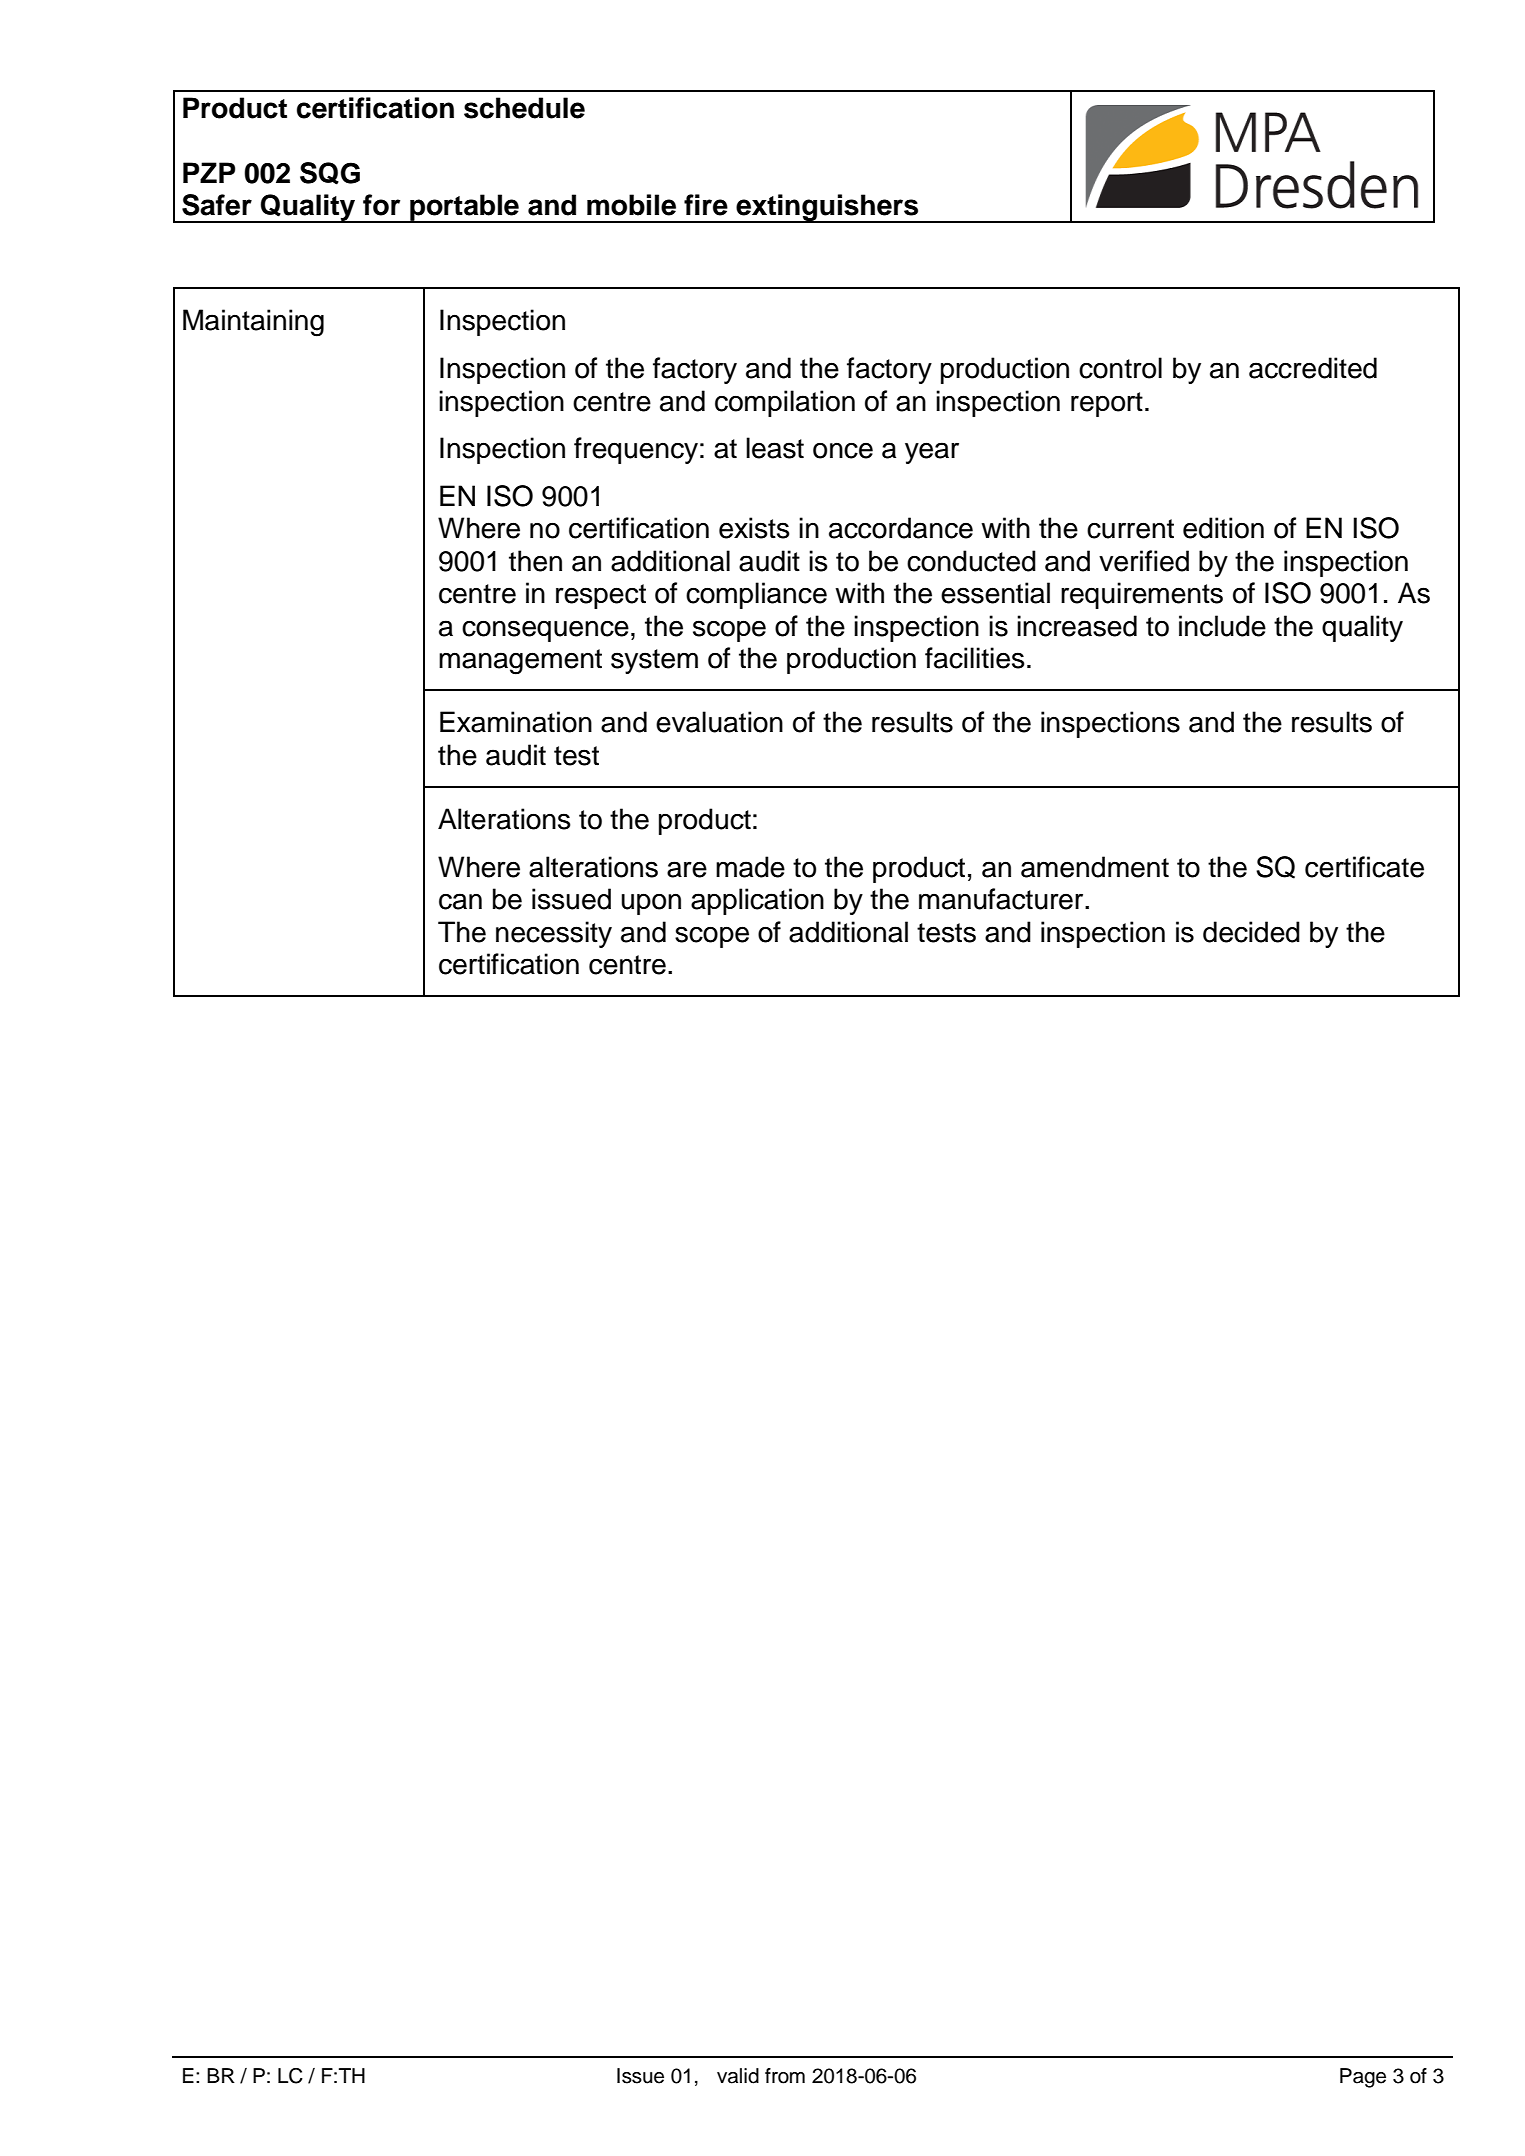 Image resolution: width=1525 pixels, height=2156 pixels. I want to click on accredited, so click(1313, 368).
